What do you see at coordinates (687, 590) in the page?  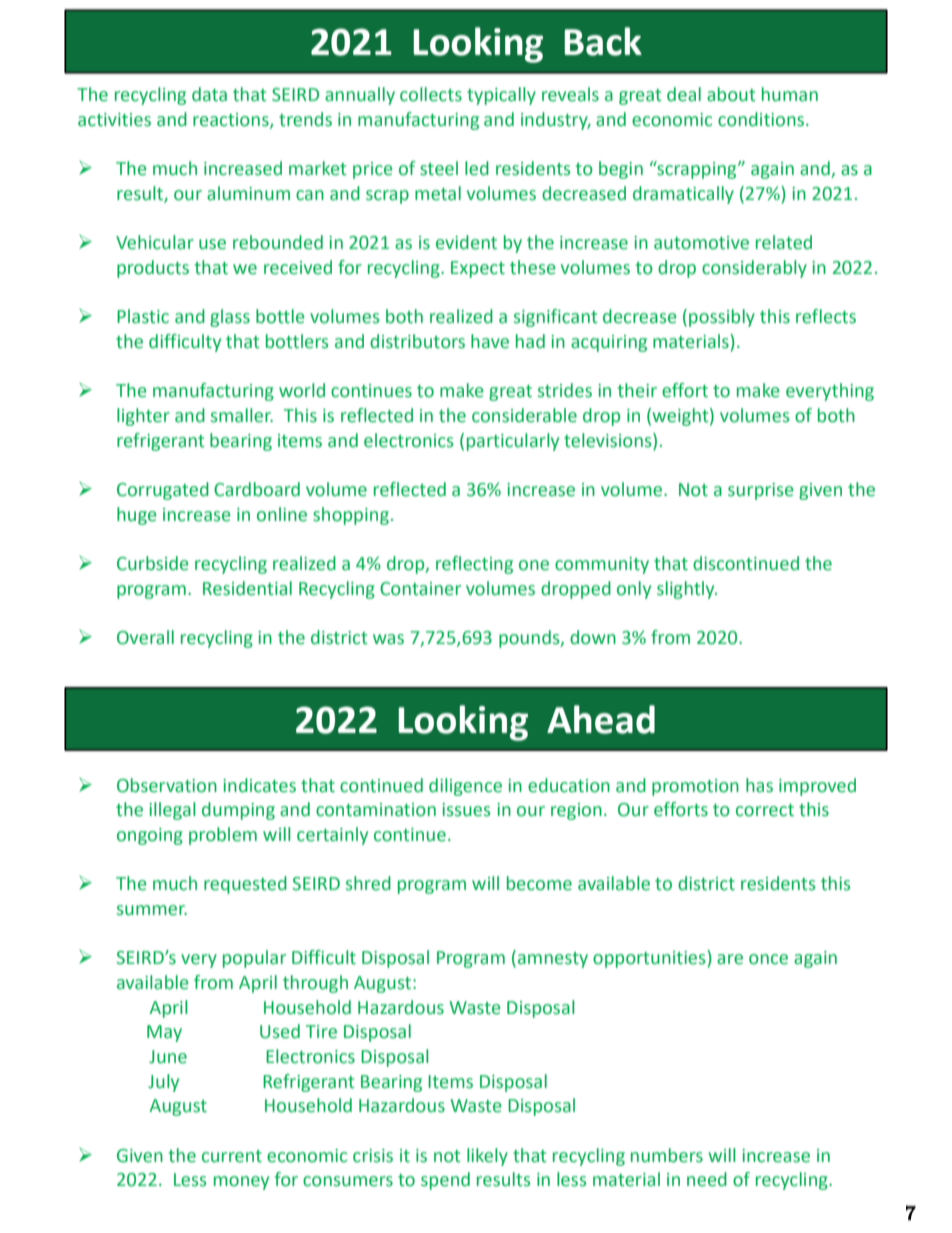 I see `slightly` at bounding box center [687, 590].
